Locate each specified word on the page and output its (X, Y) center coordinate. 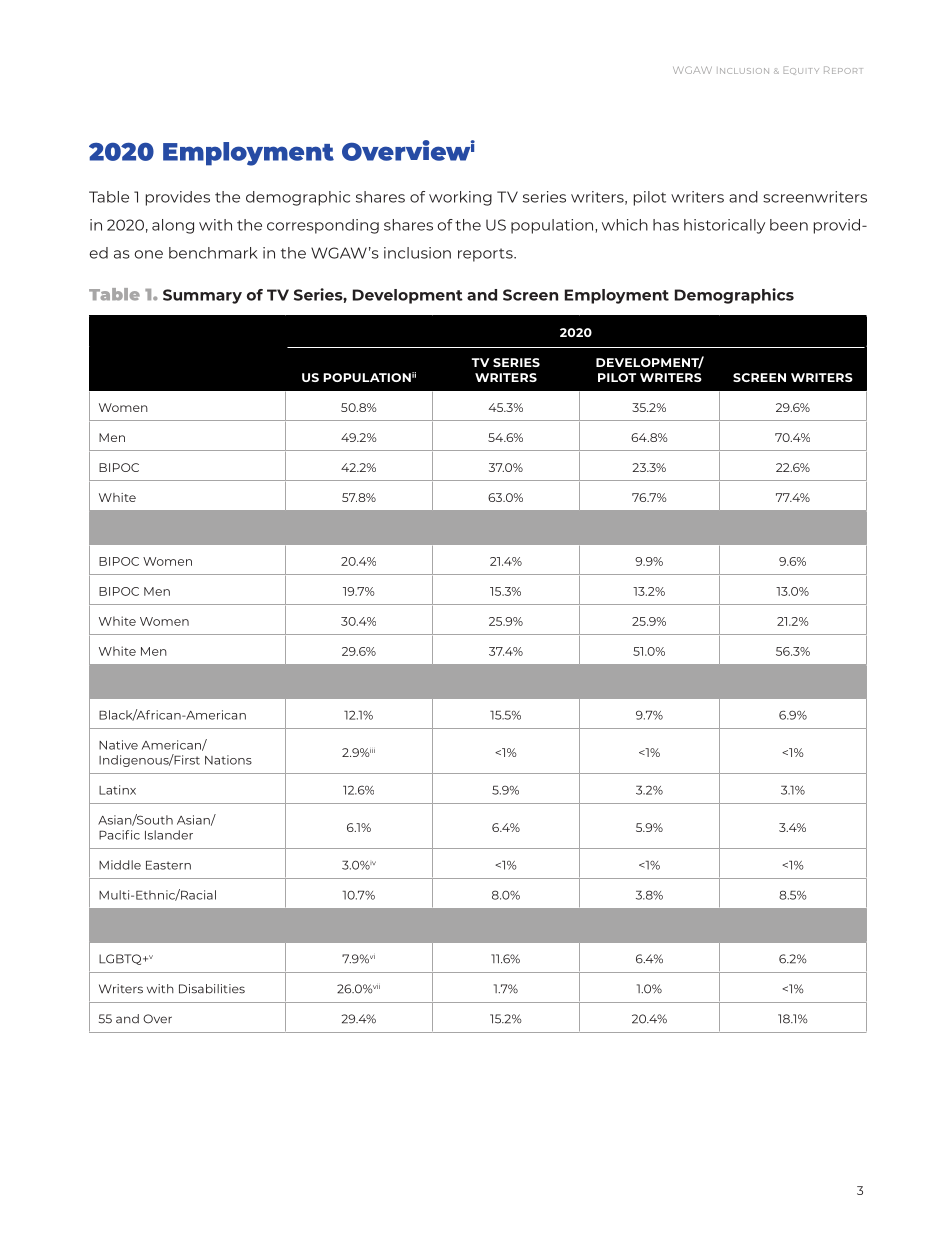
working (460, 198)
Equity (801, 70)
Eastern (168, 865)
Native (118, 745)
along (173, 226)
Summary (202, 296)
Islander (169, 835)
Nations (228, 760)
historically (724, 226)
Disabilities (212, 989)
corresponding (323, 226)
